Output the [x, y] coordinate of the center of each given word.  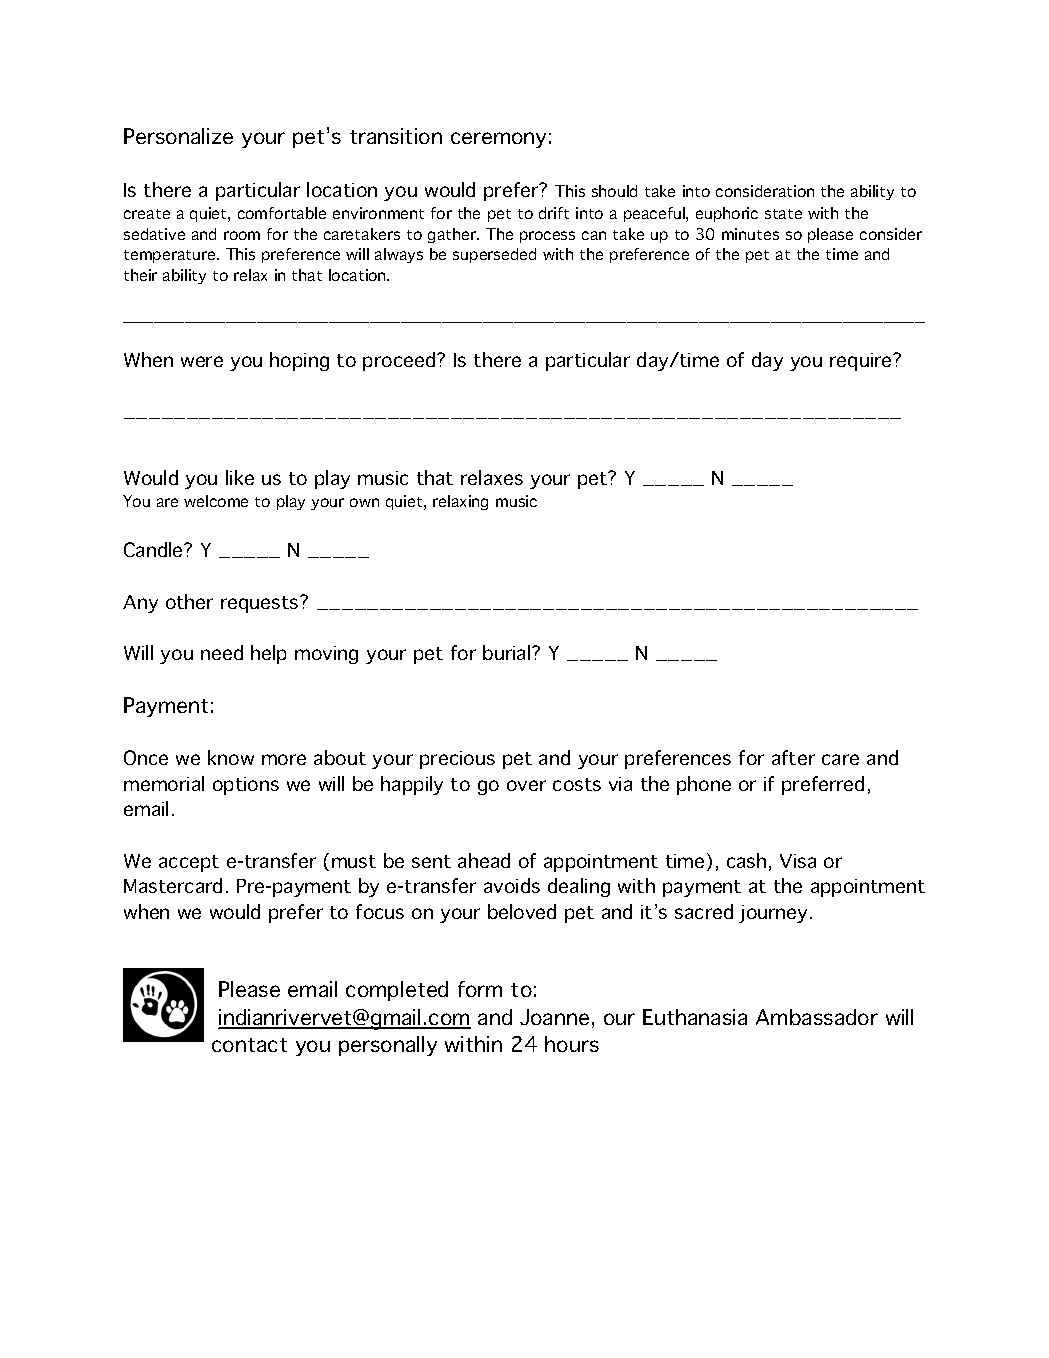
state [783, 214]
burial [508, 652]
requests [261, 604]
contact [249, 1045]
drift [554, 213]
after [793, 757]
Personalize [178, 136]
